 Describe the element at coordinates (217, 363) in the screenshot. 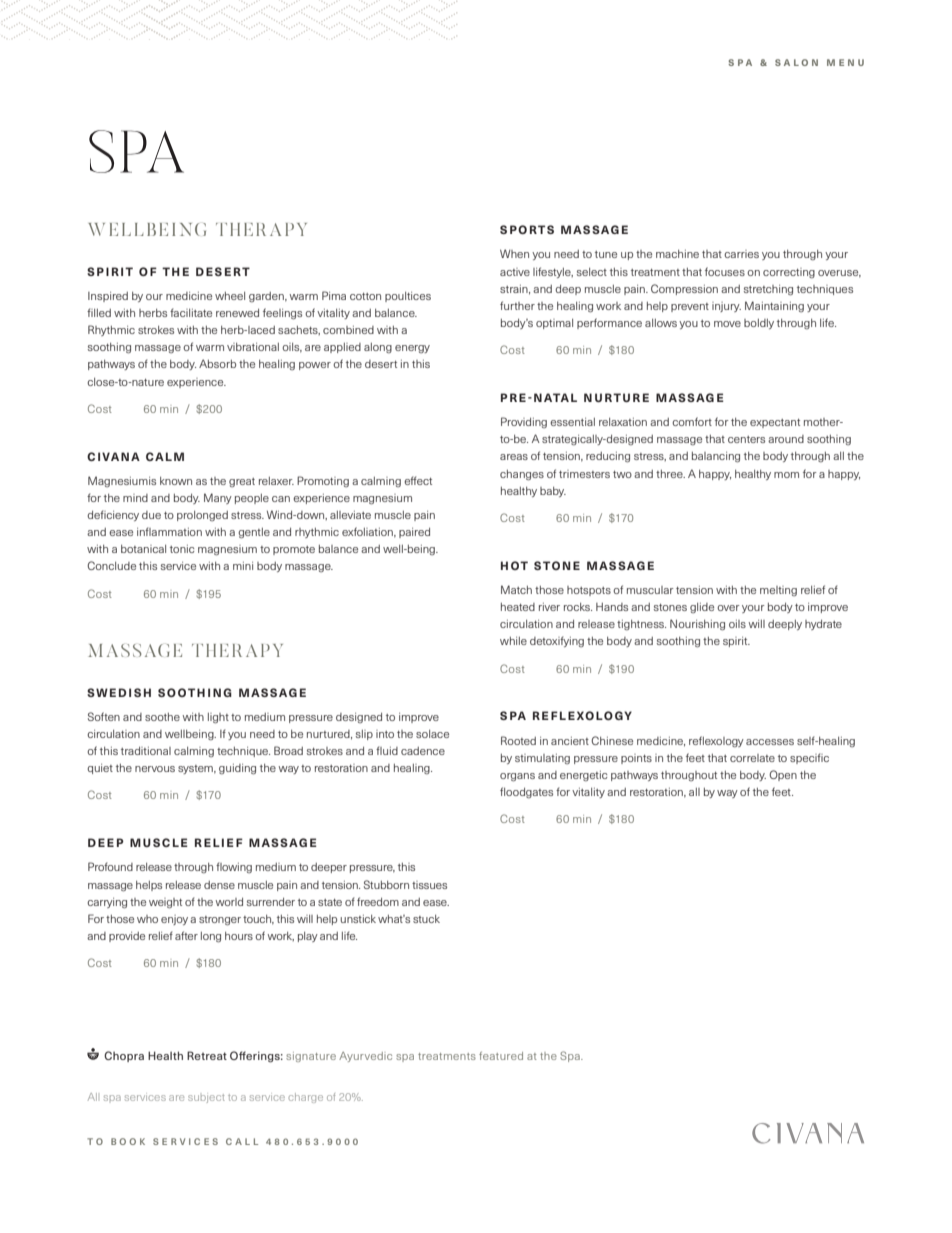

I see `Absorb` at that location.
